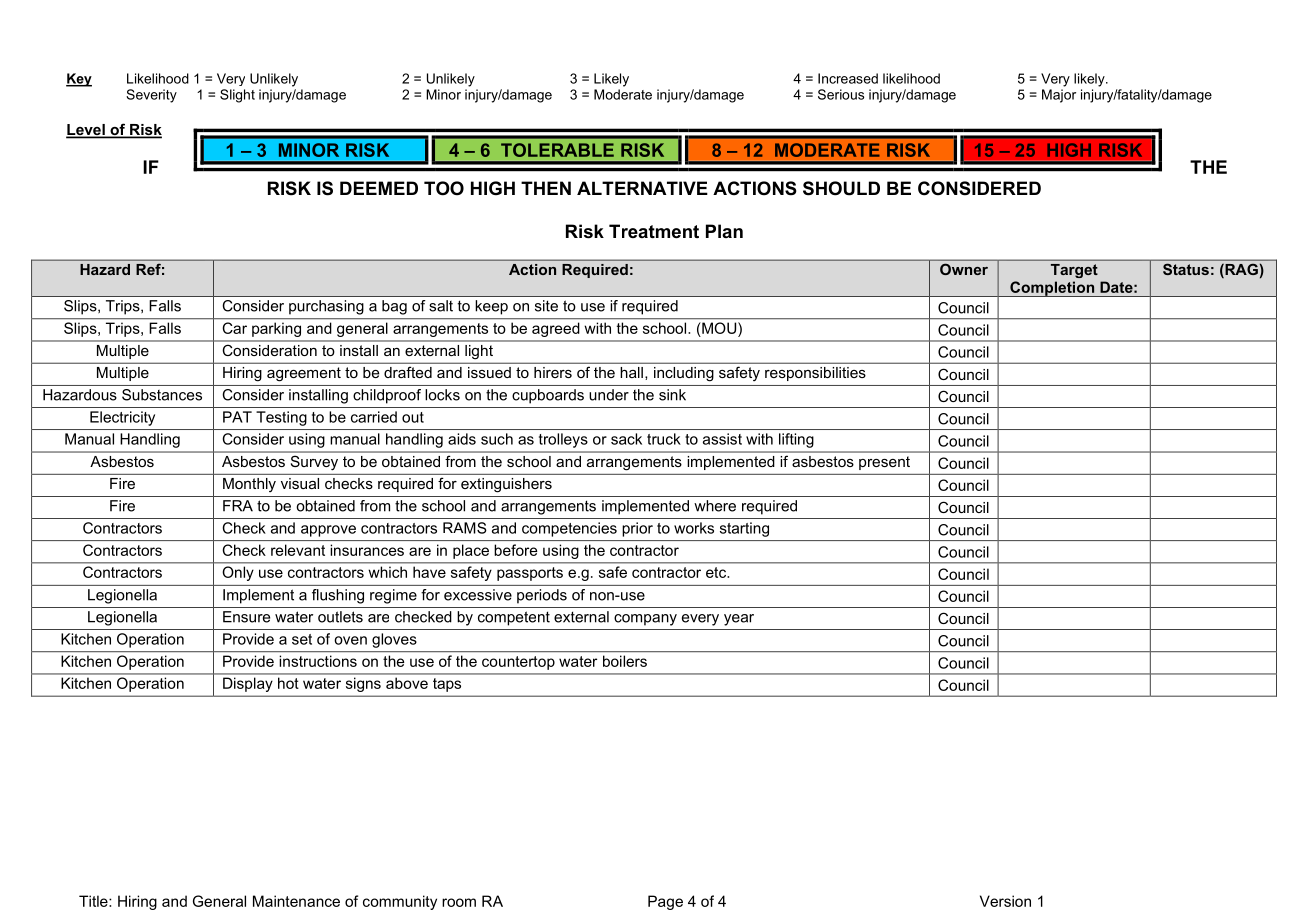 This document has width=1308, height=924. Describe the element at coordinates (739, 620) in the document. I see `year` at that location.
